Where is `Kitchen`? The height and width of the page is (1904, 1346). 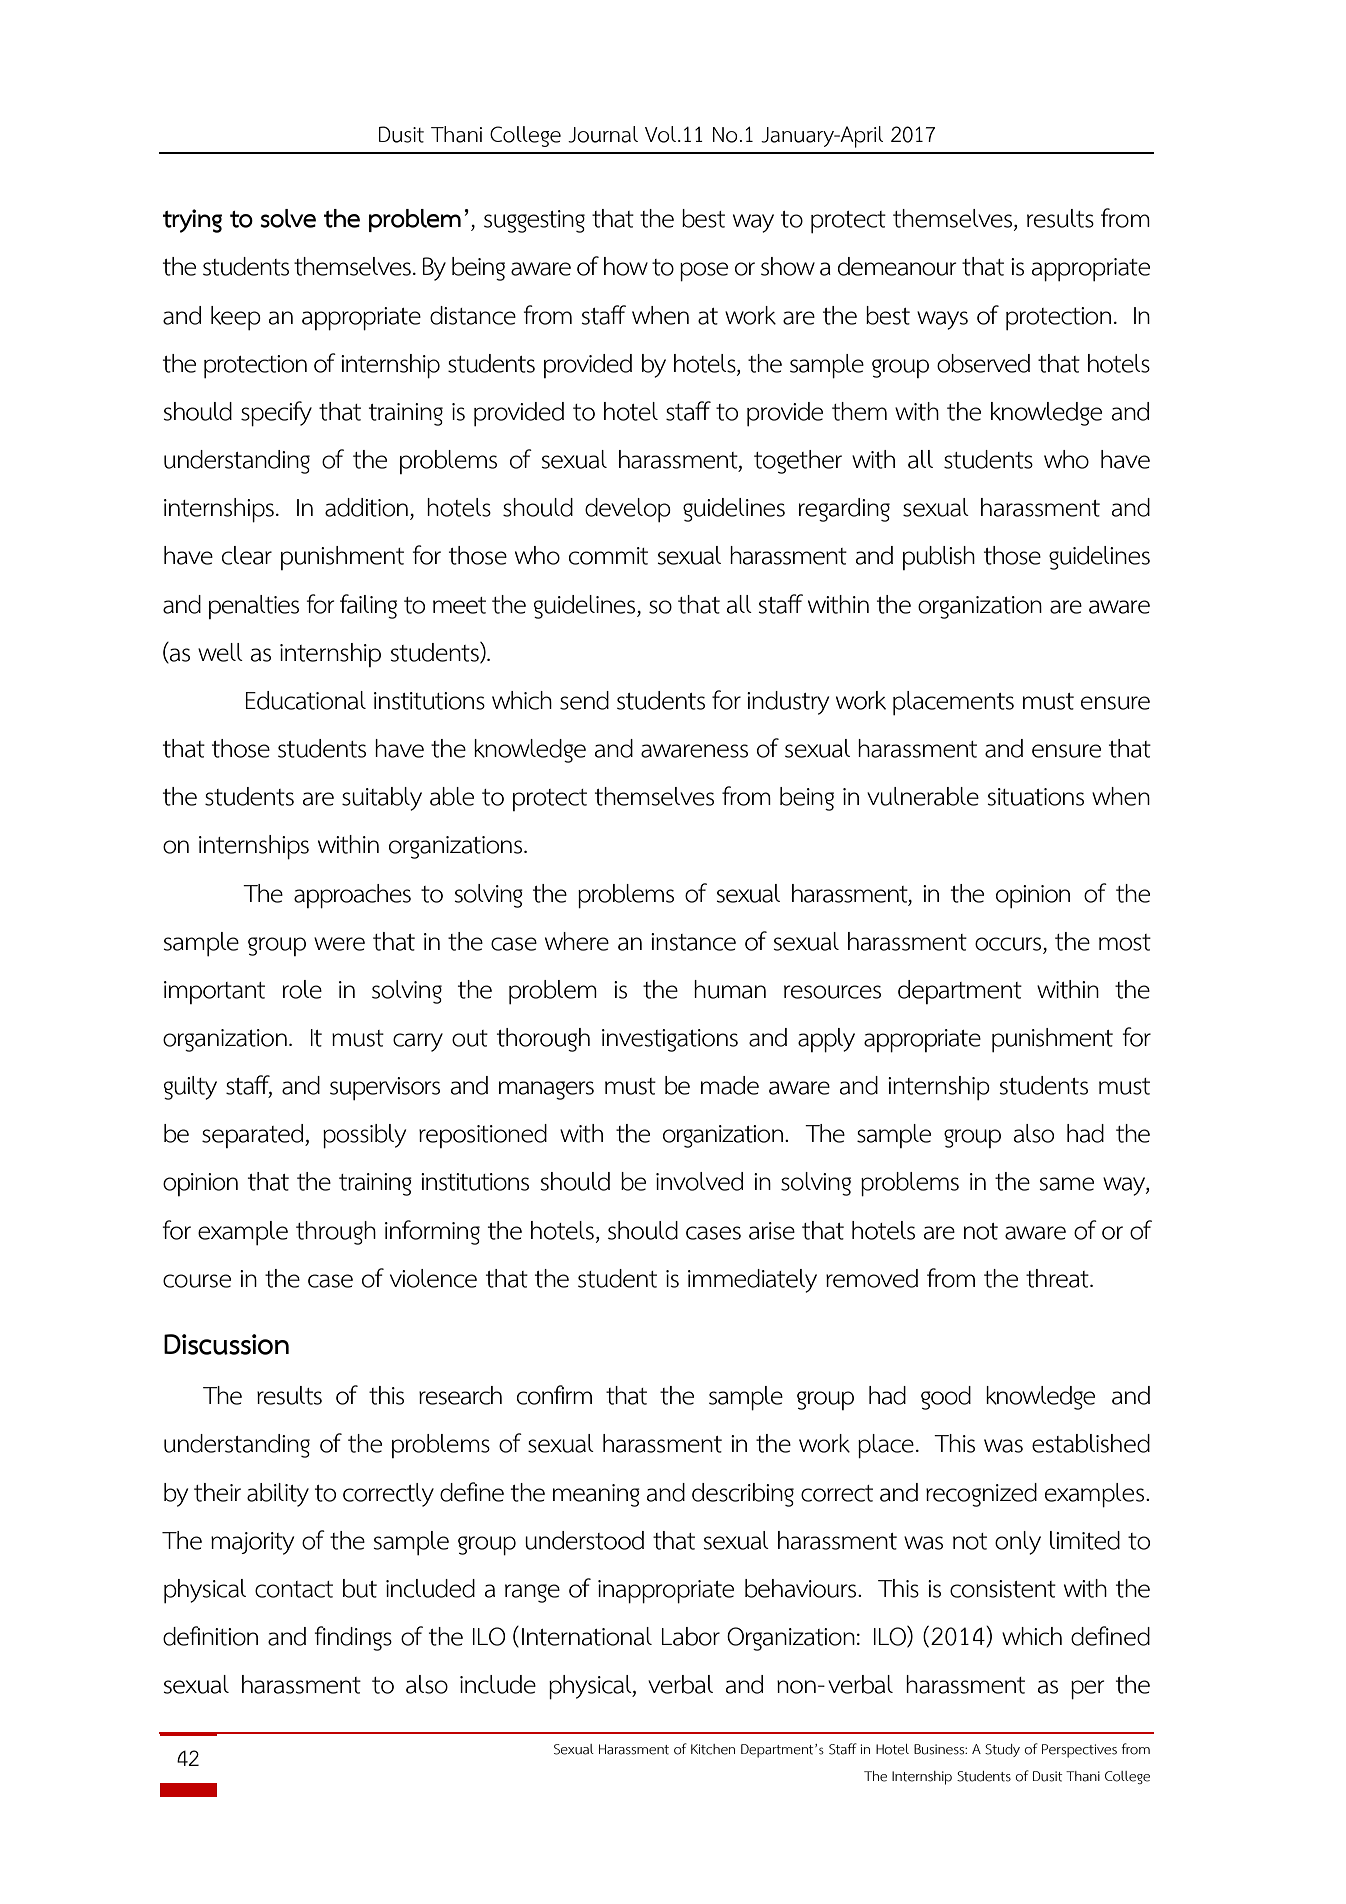 Kitchen is located at coordinates (713, 1749).
